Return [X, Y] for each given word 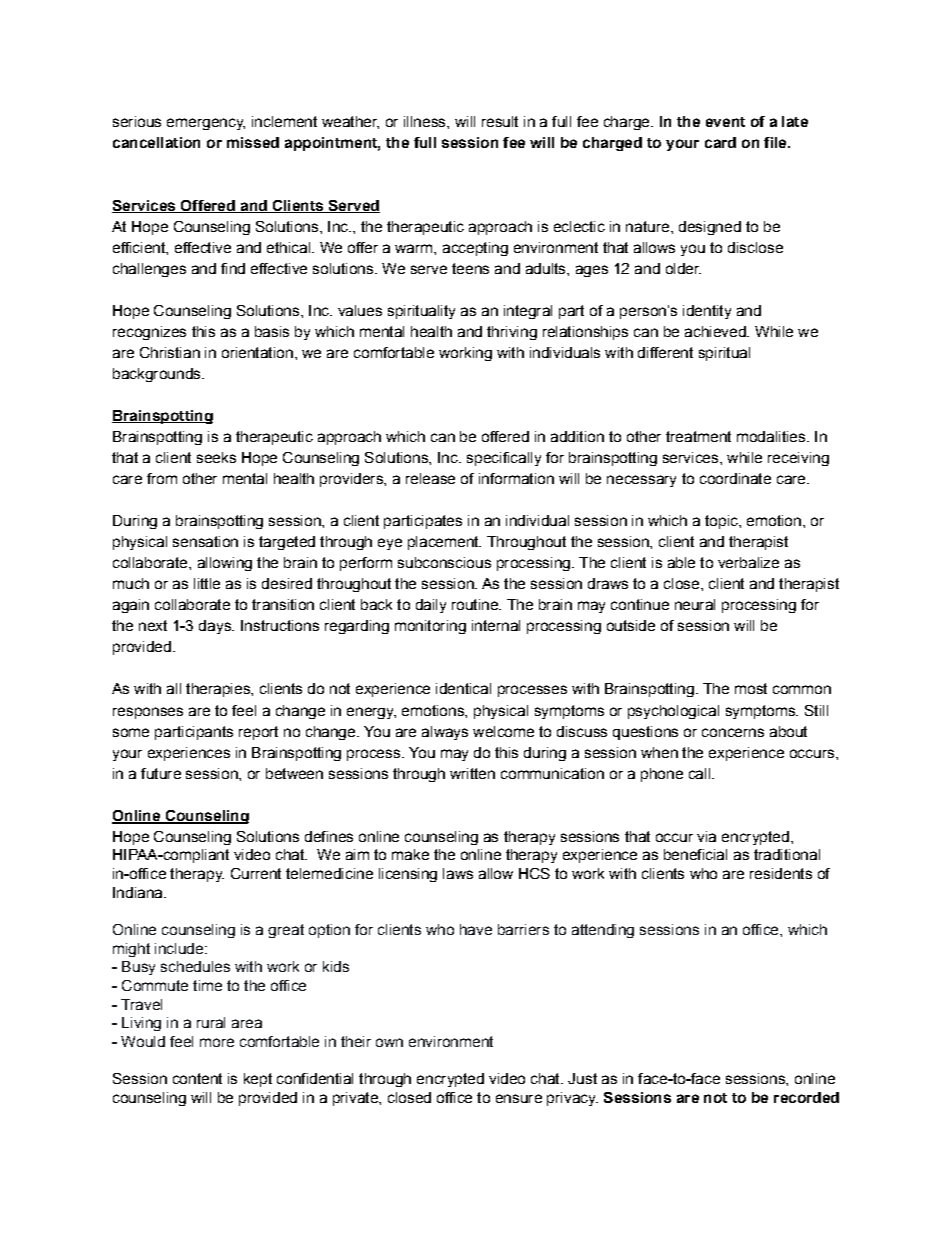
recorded [806, 1097]
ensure [519, 1098]
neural [695, 604]
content [197, 1078]
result [500, 121]
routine [476, 604]
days [216, 627]
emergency [206, 124]
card [720, 142]
